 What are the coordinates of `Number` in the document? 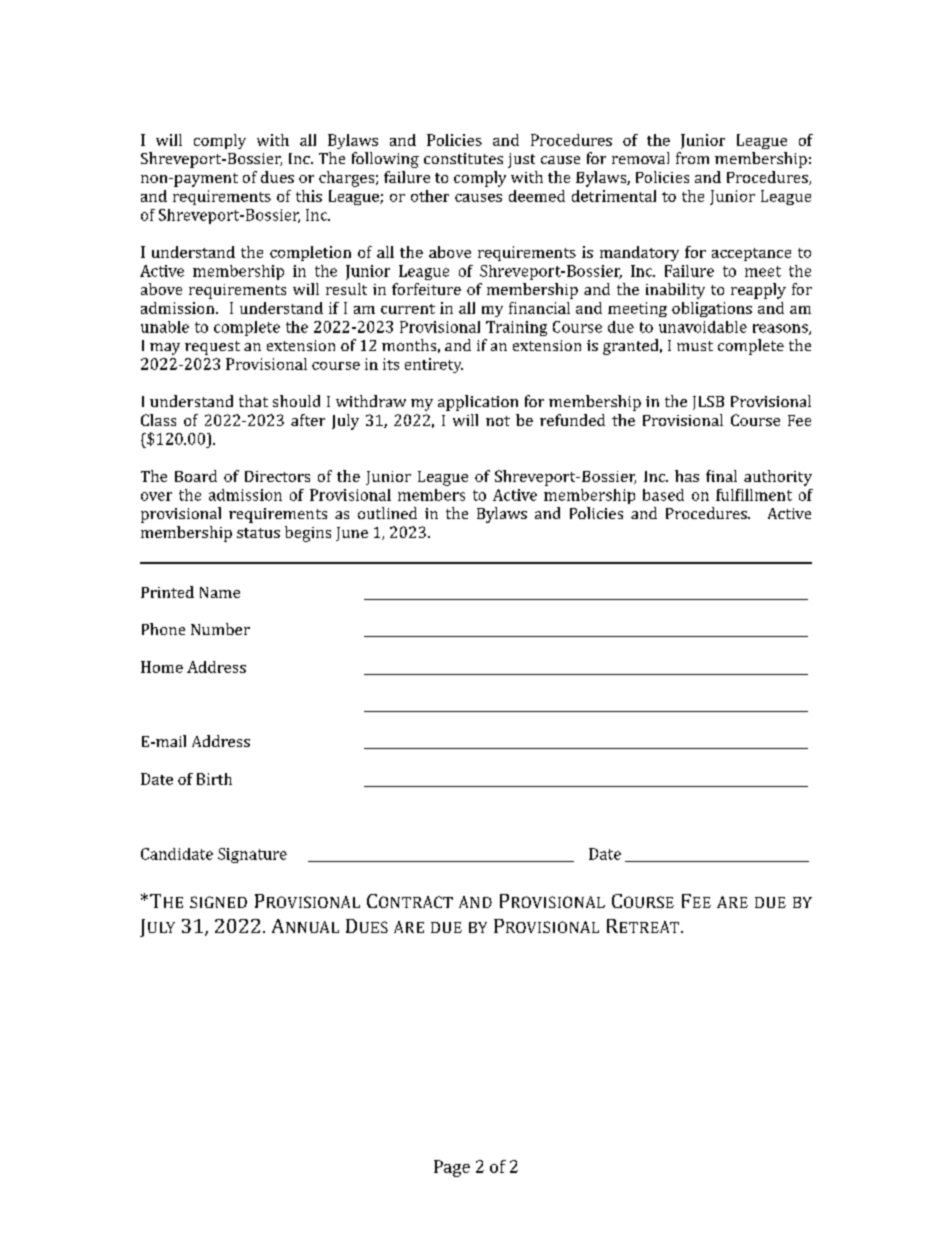 It's located at (220, 629).
